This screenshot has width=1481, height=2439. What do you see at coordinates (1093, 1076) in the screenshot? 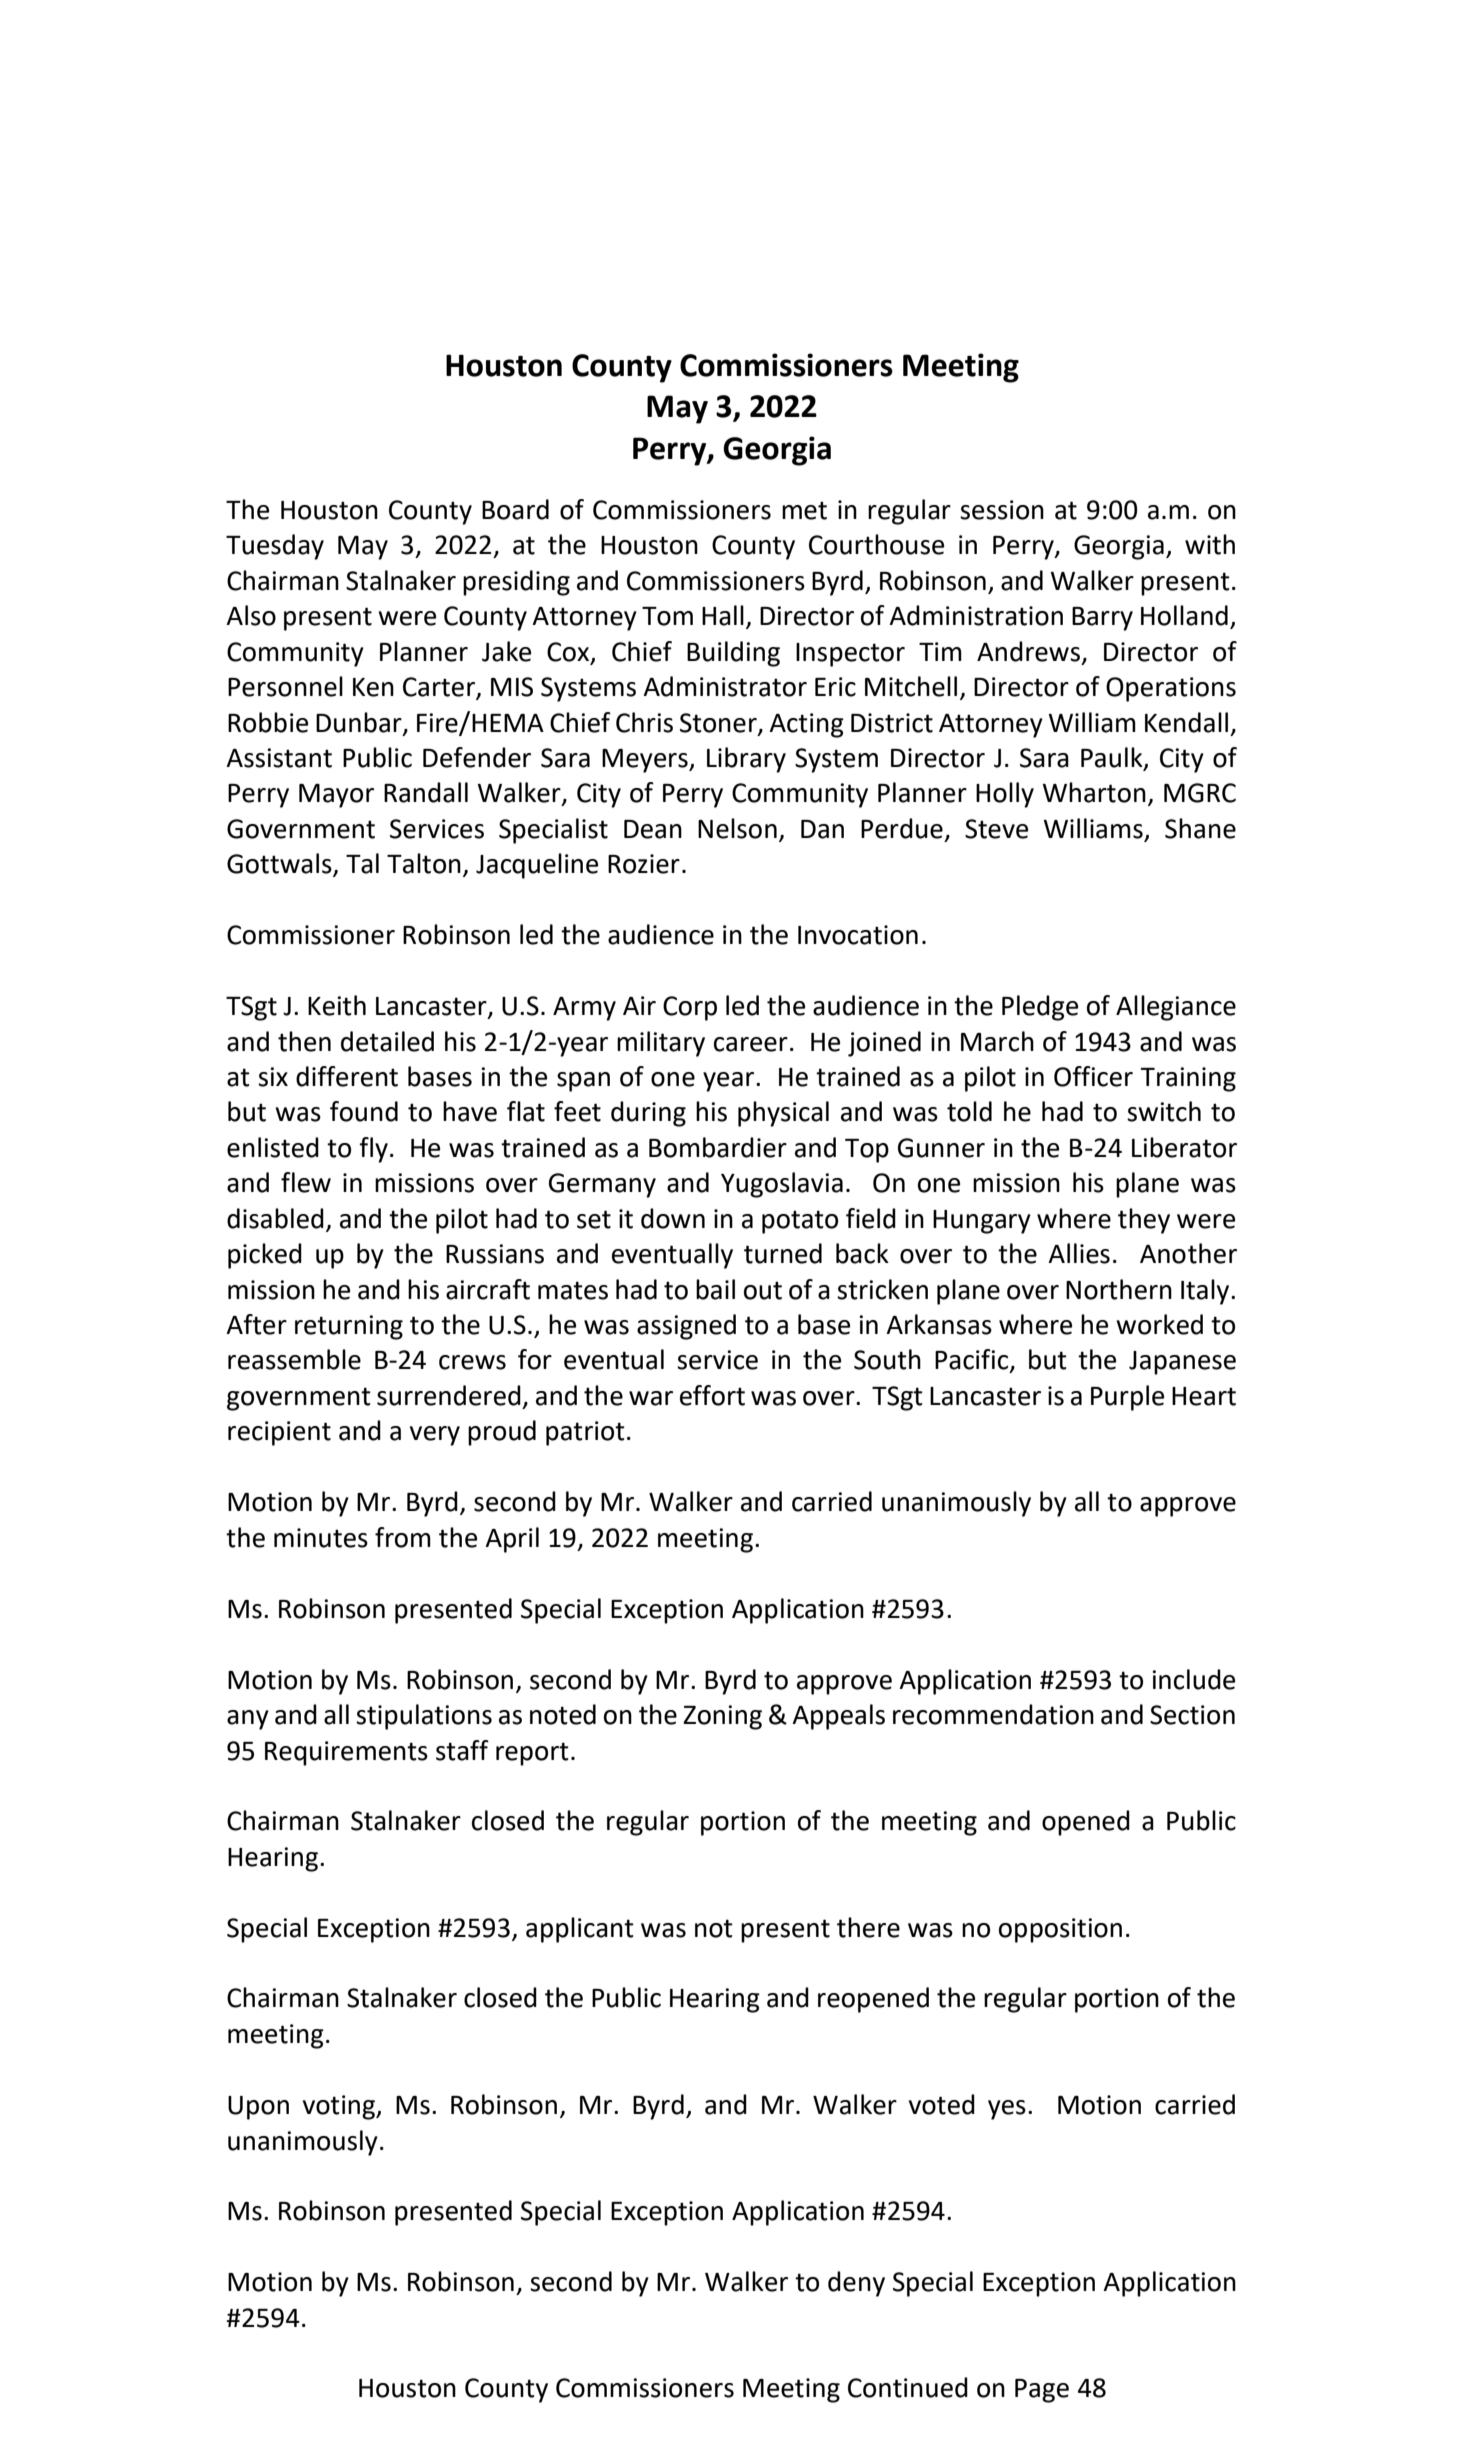
I see `Officer` at bounding box center [1093, 1076].
